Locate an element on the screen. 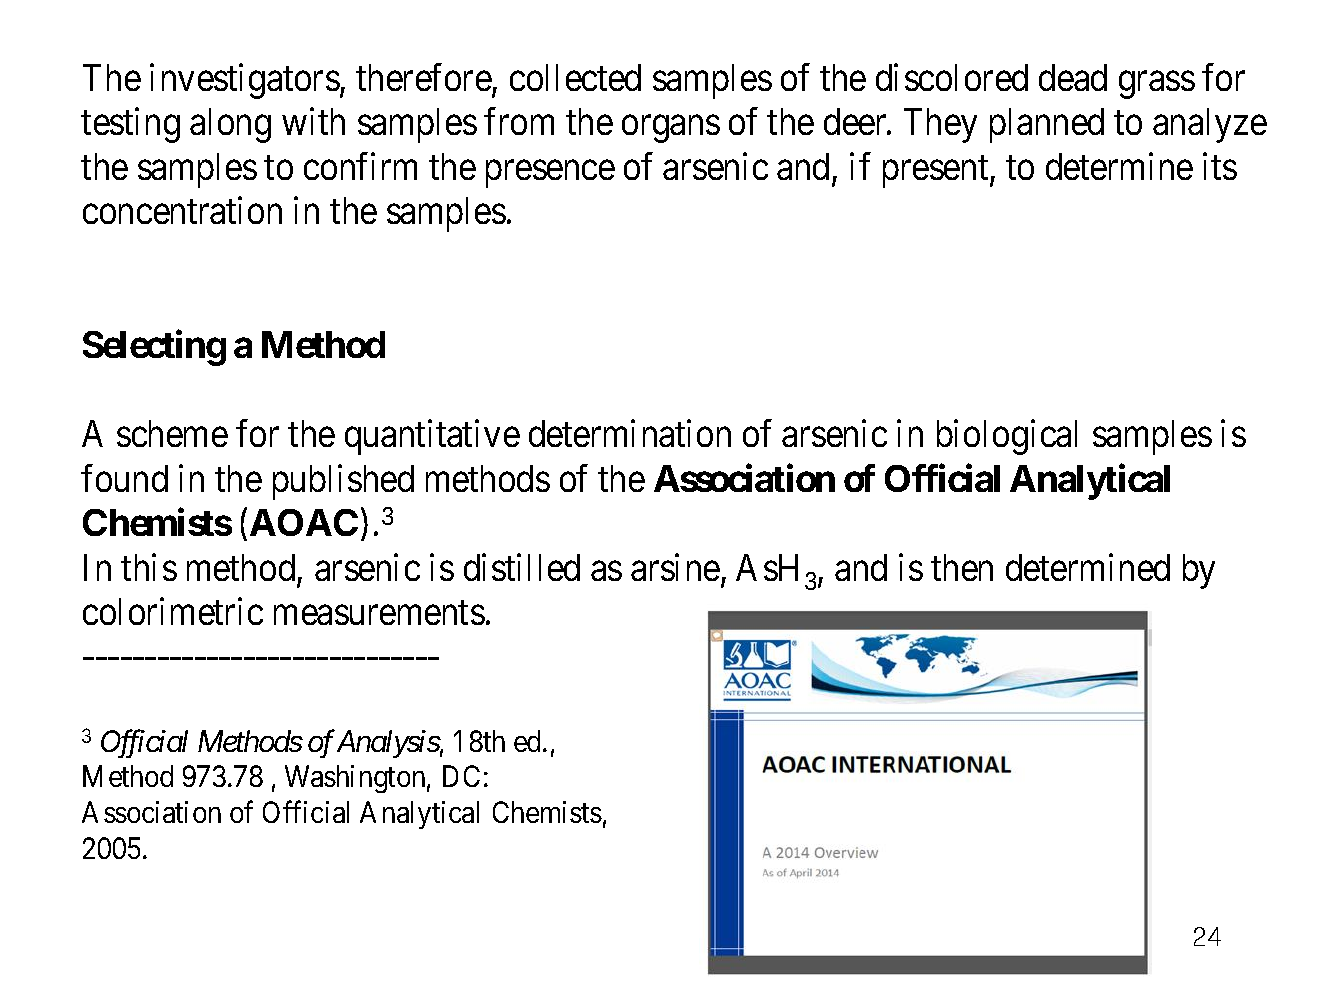 This screenshot has width=1336, height=1002. with is located at coordinates (313, 121).
